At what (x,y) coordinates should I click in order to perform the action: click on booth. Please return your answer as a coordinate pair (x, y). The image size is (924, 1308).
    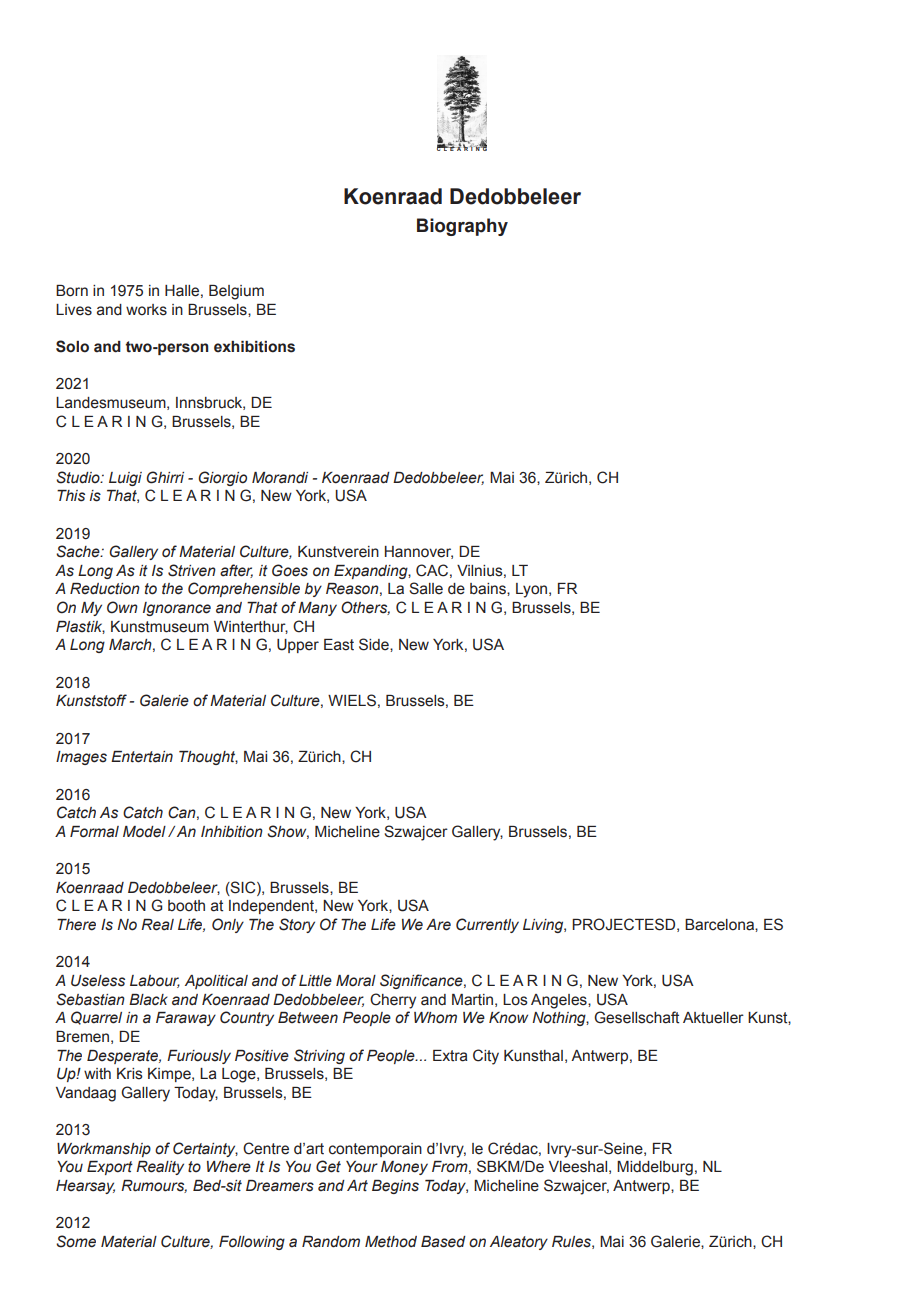
    Looking at the image, I should click on (186, 906).
